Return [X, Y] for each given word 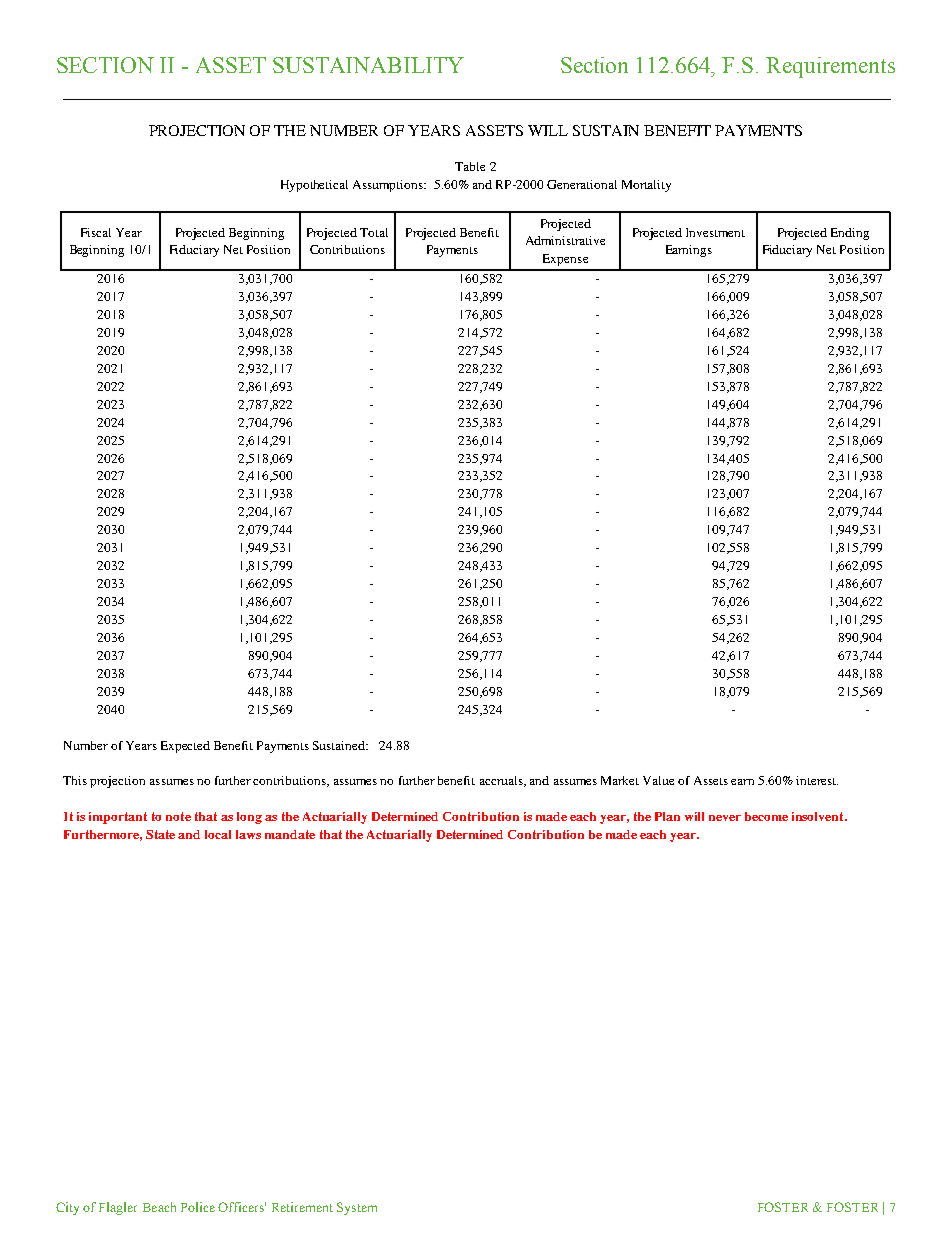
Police [198, 1207]
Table [470, 166]
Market [620, 780]
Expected [185, 747]
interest [817, 780]
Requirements [830, 67]
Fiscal [96, 232]
